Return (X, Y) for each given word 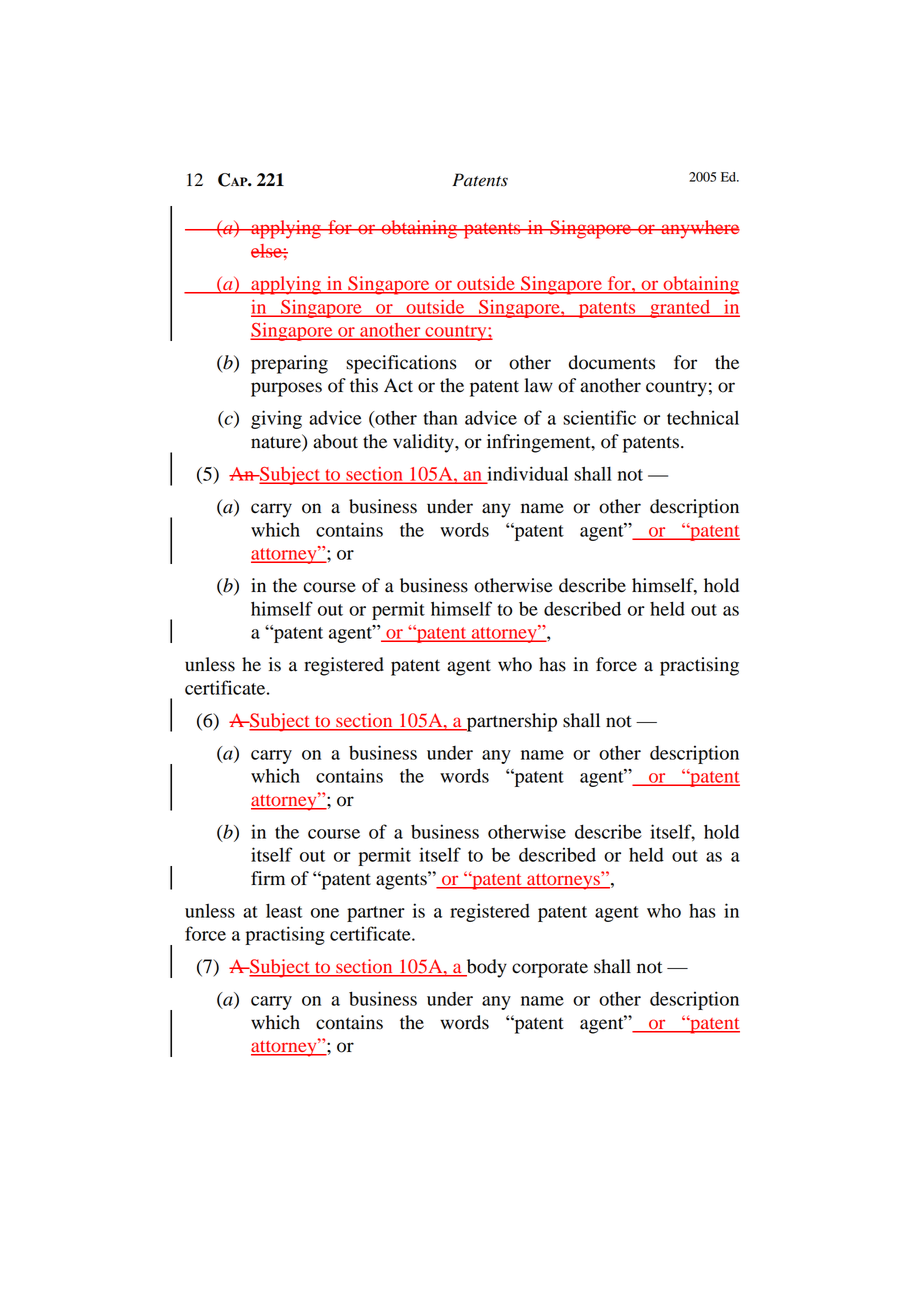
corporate (550, 969)
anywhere (699, 229)
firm (268, 878)
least (284, 910)
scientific (599, 417)
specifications (401, 364)
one (325, 913)
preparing (289, 364)
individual (526, 474)
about (335, 441)
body (485, 968)
